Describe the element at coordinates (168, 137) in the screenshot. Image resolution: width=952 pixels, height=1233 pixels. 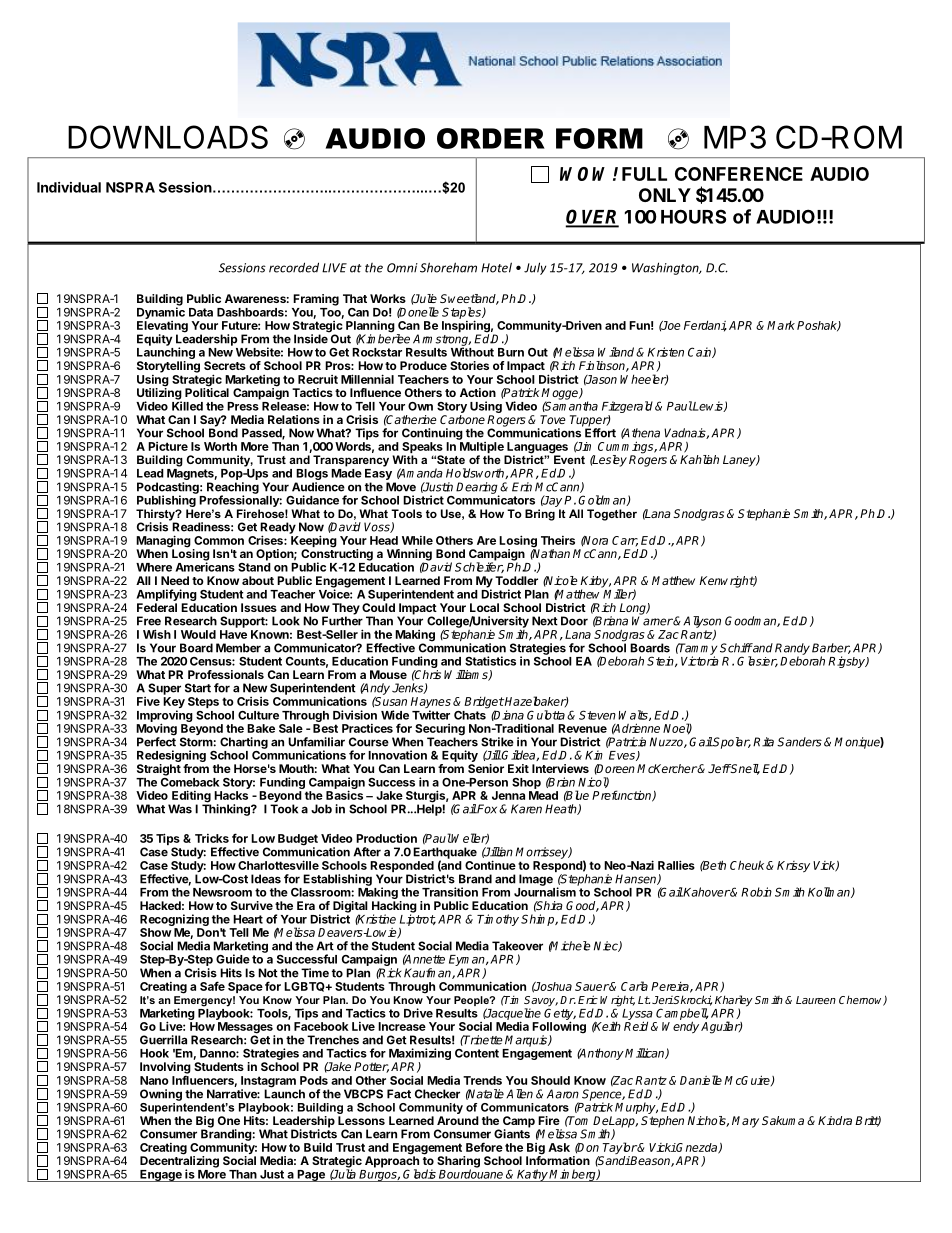
I see `DOWNLOADS` at that location.
